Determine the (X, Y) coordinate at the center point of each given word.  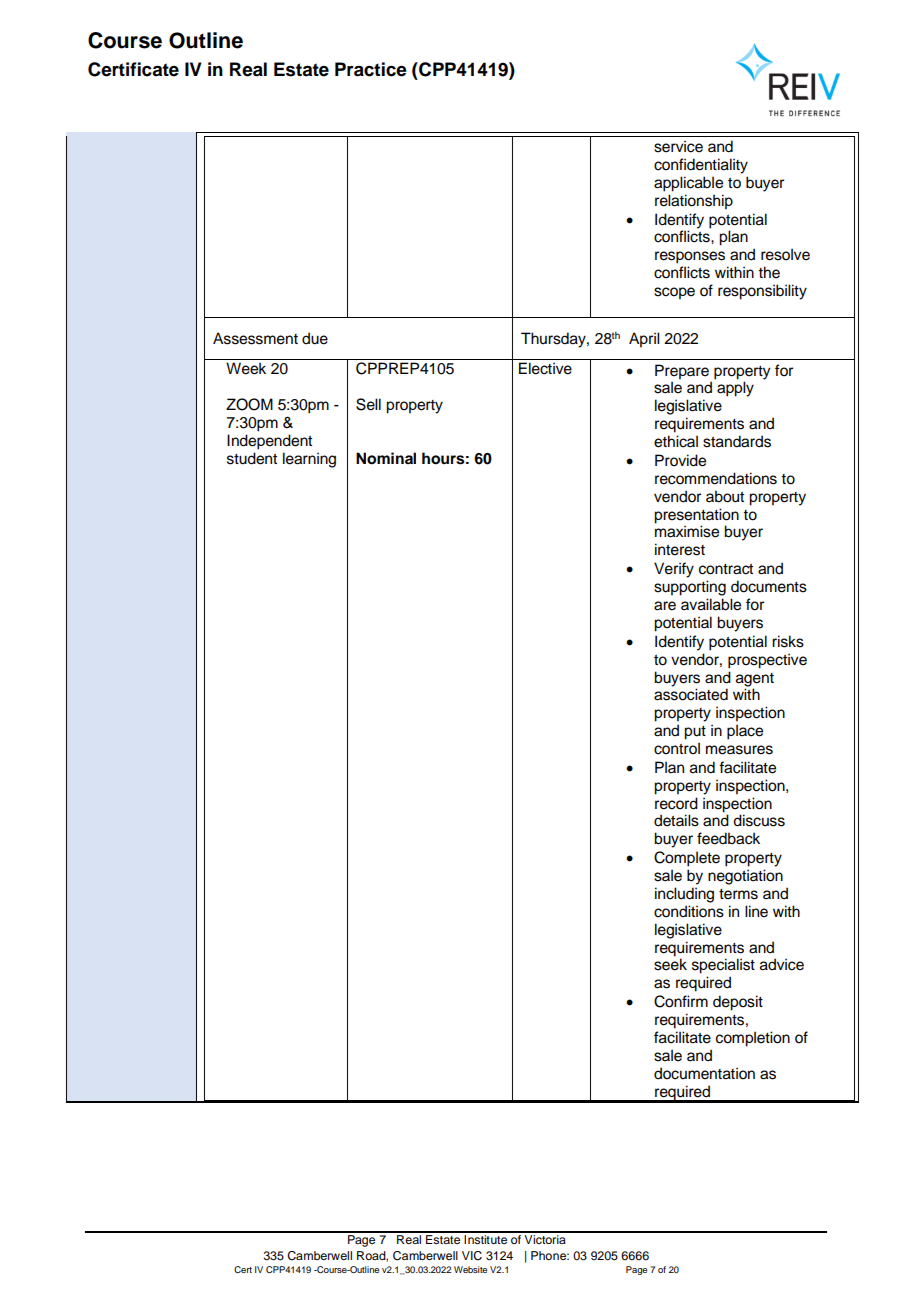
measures (739, 750)
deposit (738, 1003)
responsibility (762, 292)
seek (670, 964)
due (315, 338)
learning (309, 460)
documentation (704, 1073)
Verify (674, 570)
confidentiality (701, 166)
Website (470, 1269)
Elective (545, 368)
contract (726, 569)
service (678, 146)
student (252, 458)
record (676, 803)
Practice (371, 69)
